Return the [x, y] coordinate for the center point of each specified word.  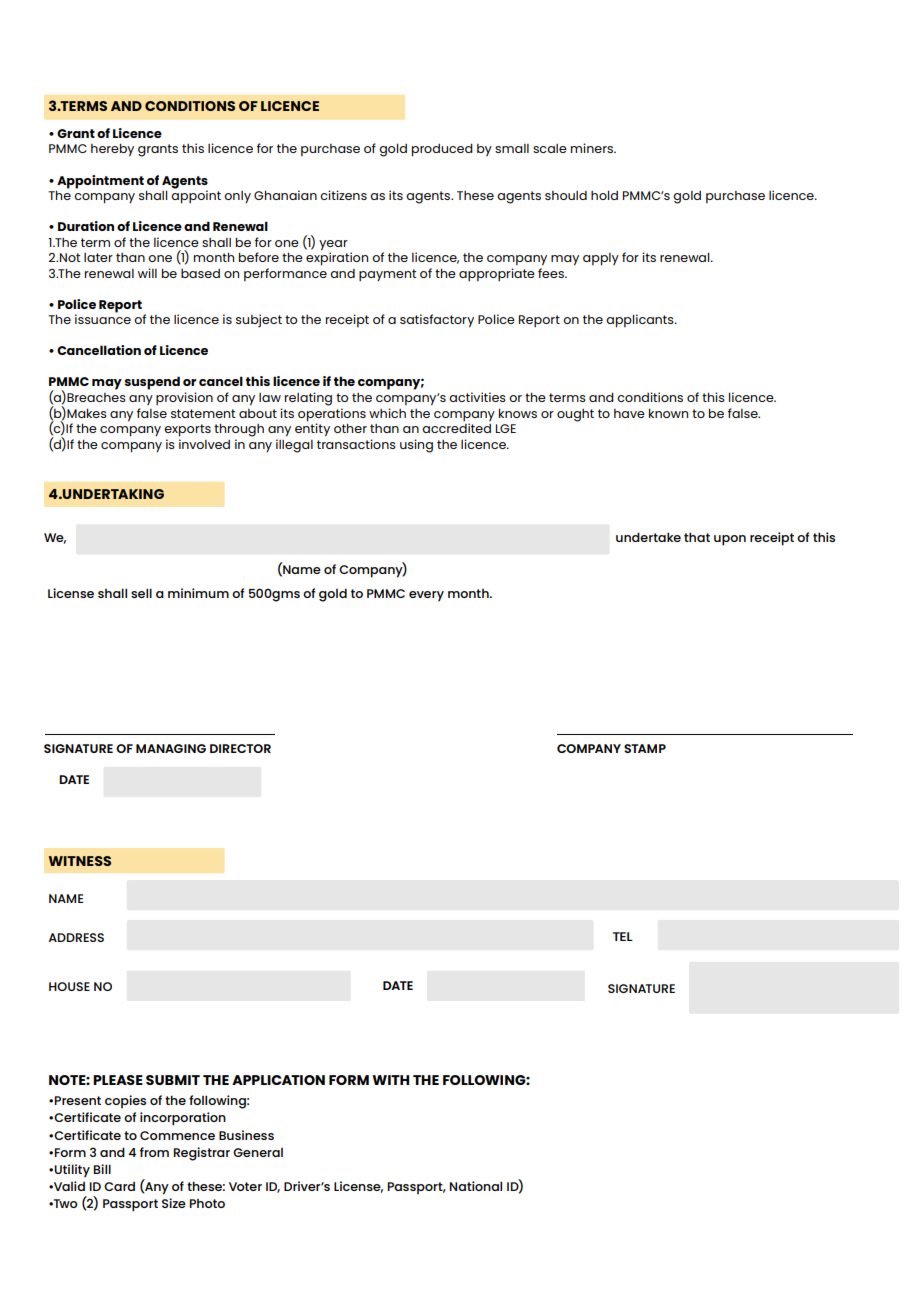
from [154, 1152]
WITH [390, 1080]
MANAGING [171, 748]
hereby [112, 150]
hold [604, 195]
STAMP [645, 748]
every [426, 596]
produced [442, 150]
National [476, 1186]
